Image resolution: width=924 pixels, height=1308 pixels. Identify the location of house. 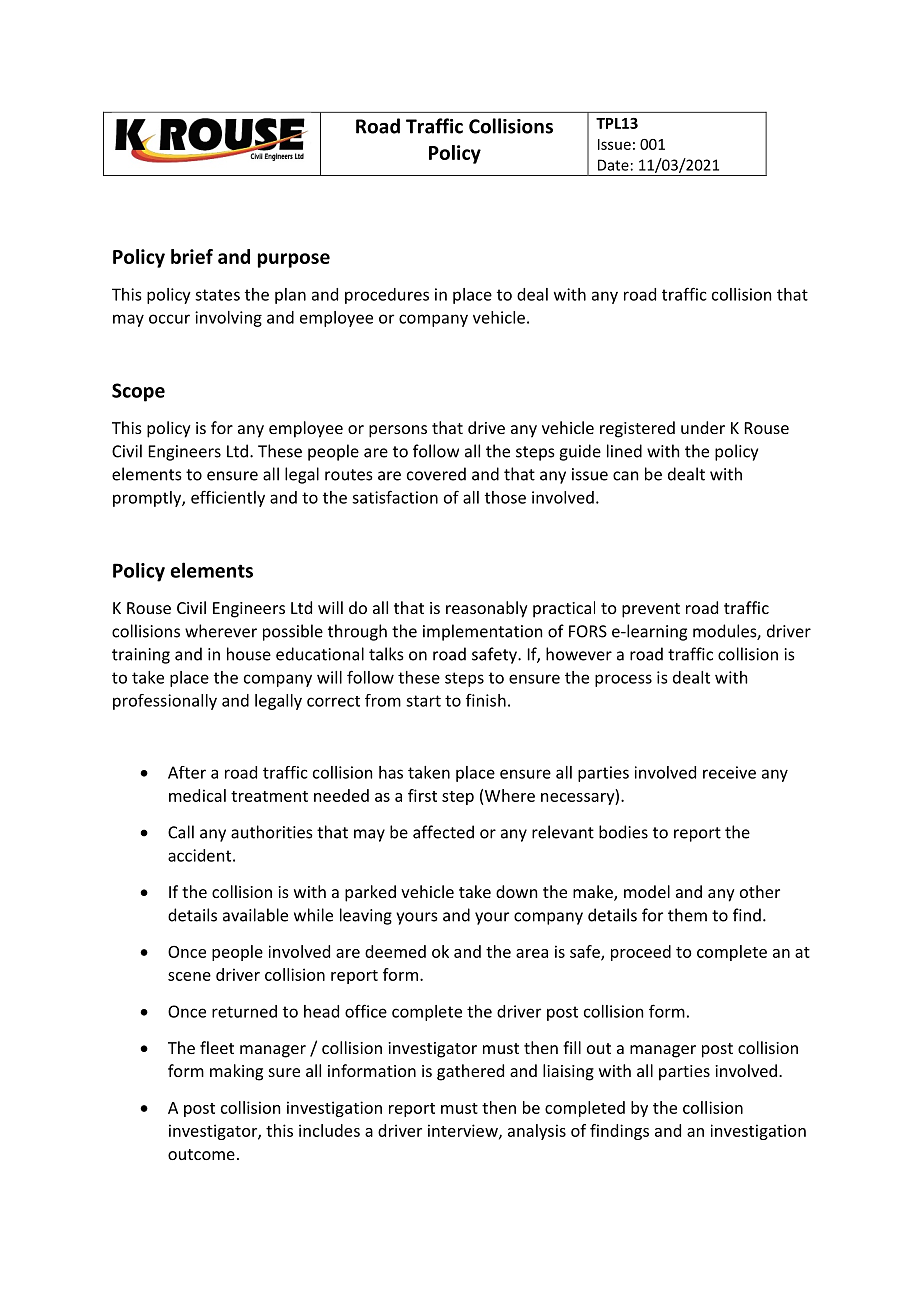
(249, 654).
